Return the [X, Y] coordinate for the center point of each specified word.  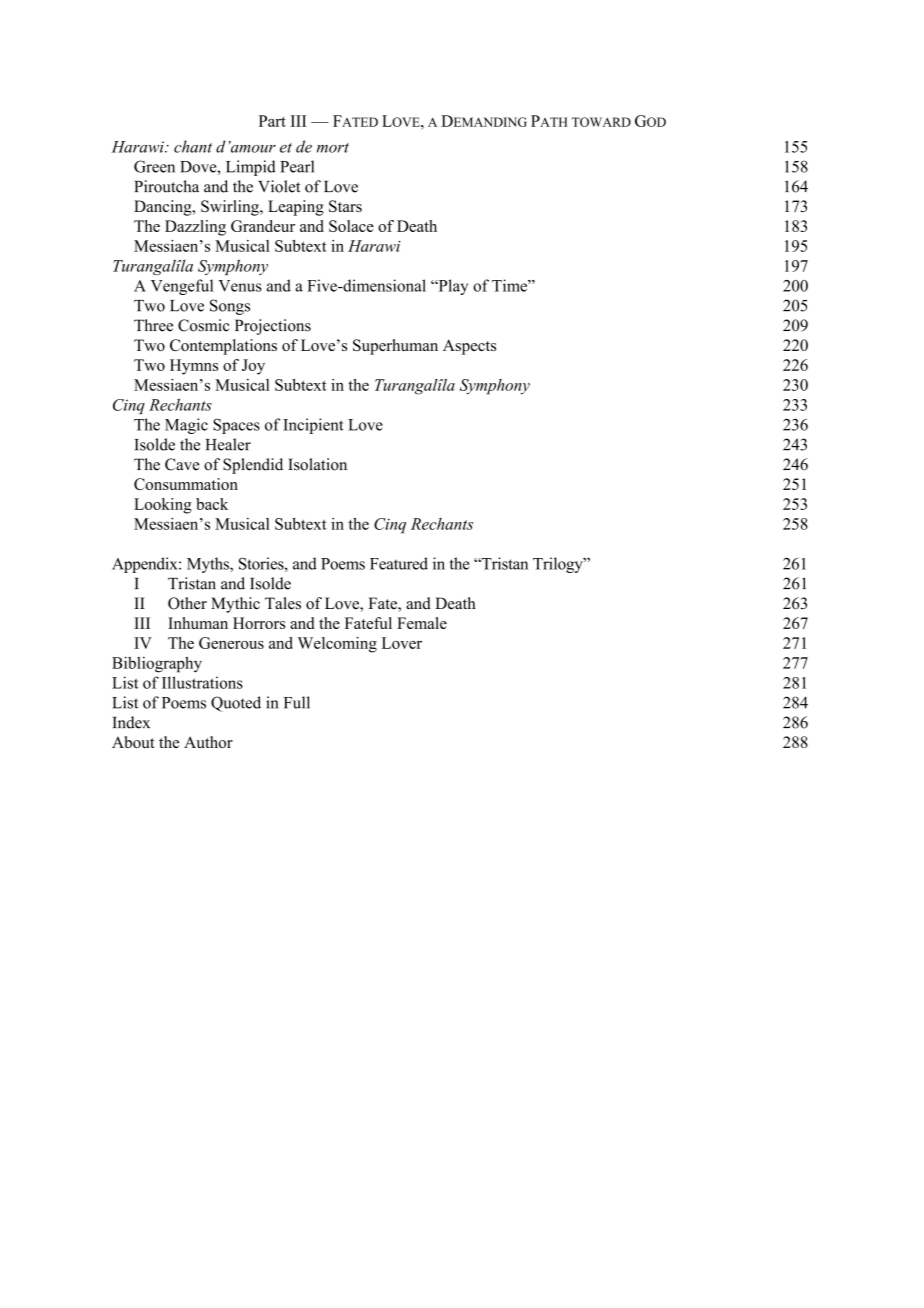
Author [208, 742]
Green [154, 166]
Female [422, 623]
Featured [399, 563]
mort [333, 148]
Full [297, 702]
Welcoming [337, 645]
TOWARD [601, 122]
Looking [163, 506]
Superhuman [395, 347]
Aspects [469, 347]
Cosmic [204, 325]
